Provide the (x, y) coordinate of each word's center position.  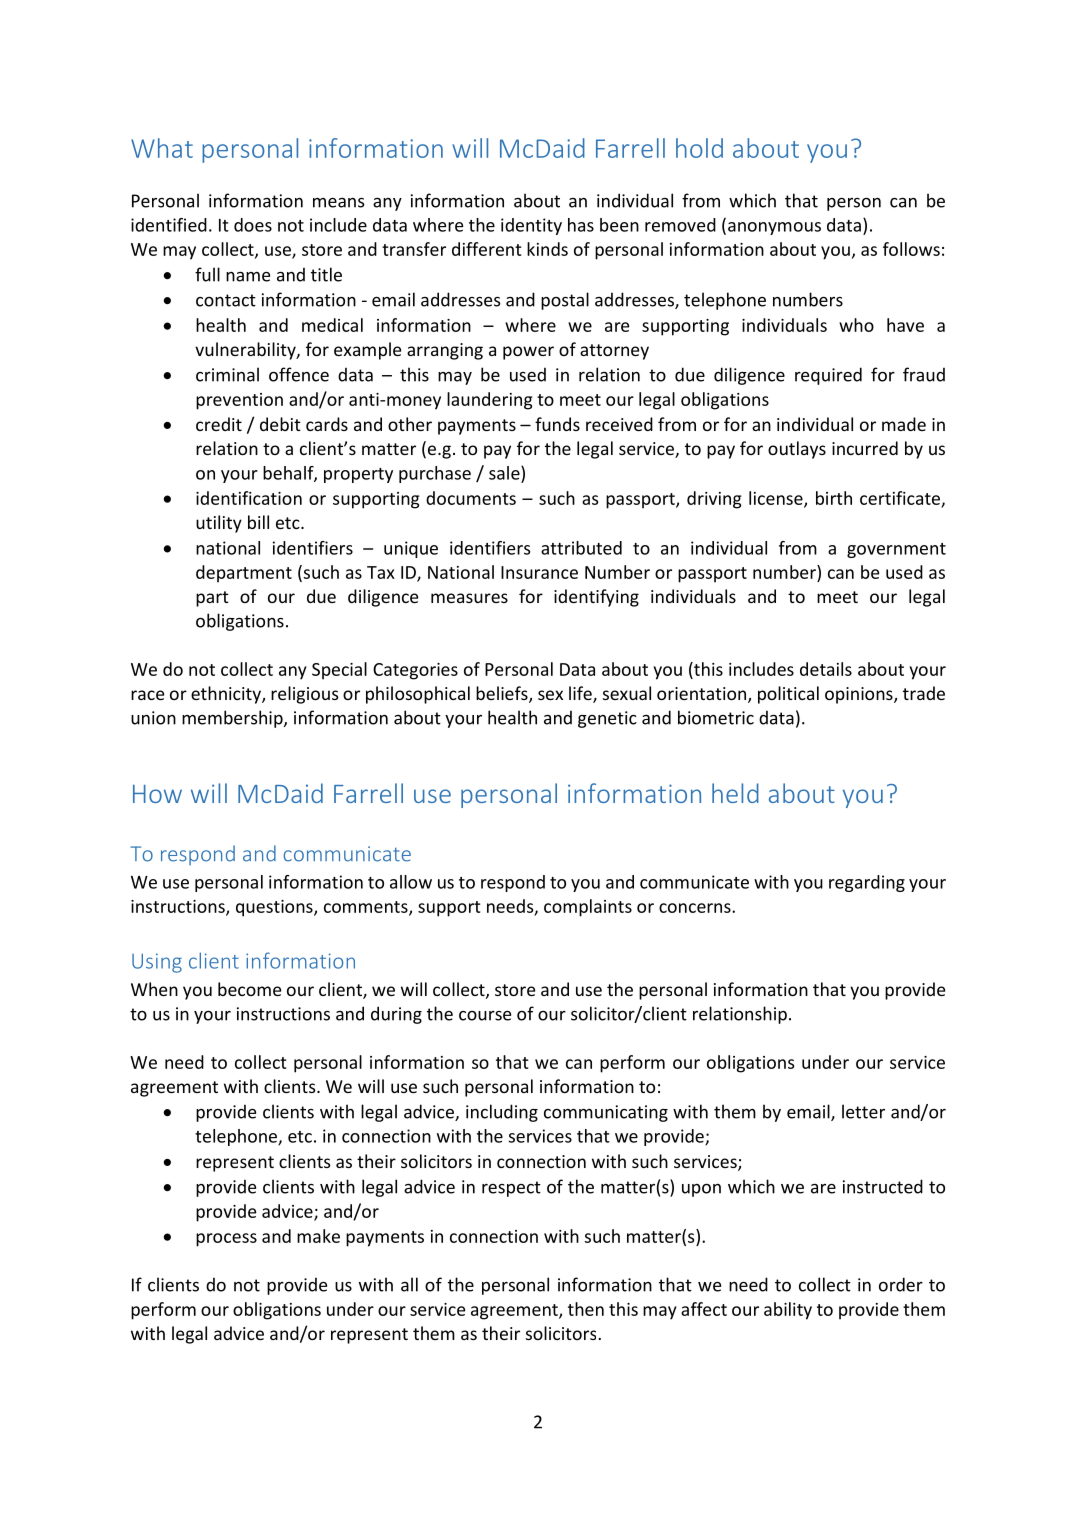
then (586, 1309)
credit (219, 424)
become (249, 989)
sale (505, 473)
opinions (860, 695)
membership (233, 719)
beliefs (503, 694)
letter (863, 1111)
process (226, 1240)
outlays (797, 450)
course (485, 1016)
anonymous (774, 228)
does (253, 225)
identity (531, 226)
